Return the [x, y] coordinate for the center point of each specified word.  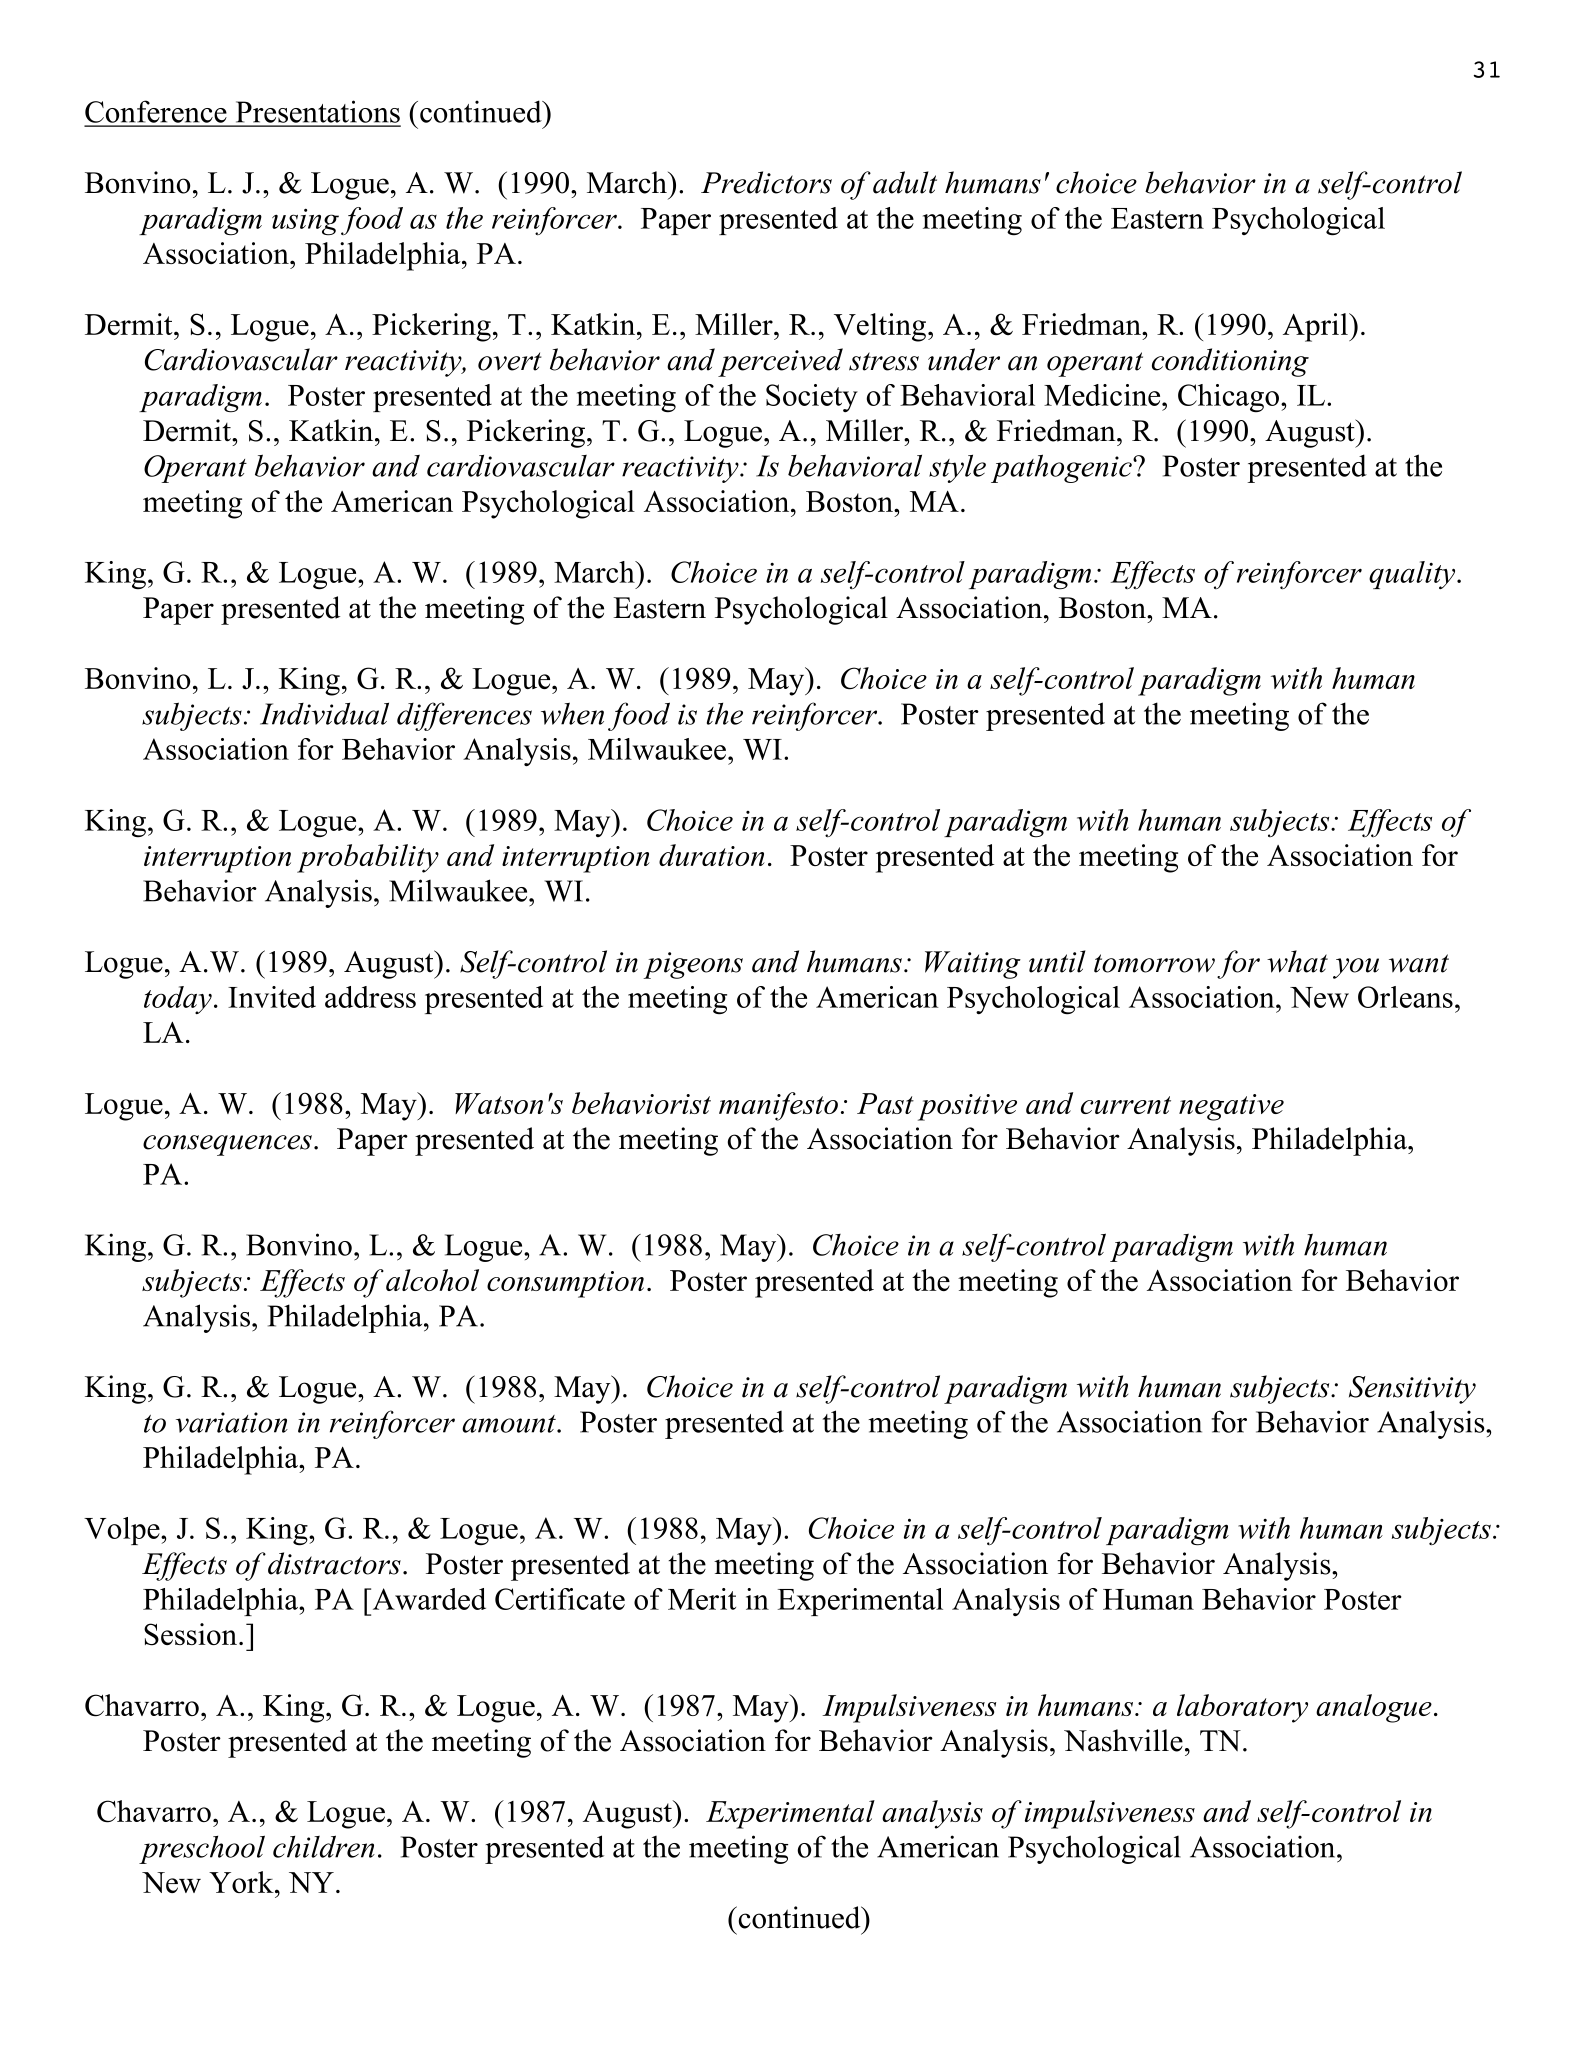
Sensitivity [1412, 1390]
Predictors [766, 182]
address [370, 997]
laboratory [1242, 1708]
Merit [702, 1599]
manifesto [778, 1106]
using [305, 222]
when [572, 713]
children [324, 1846]
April [1316, 327]
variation [232, 1422]
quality [1413, 575]
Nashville [1123, 1740]
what [1297, 961]
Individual [324, 713]
